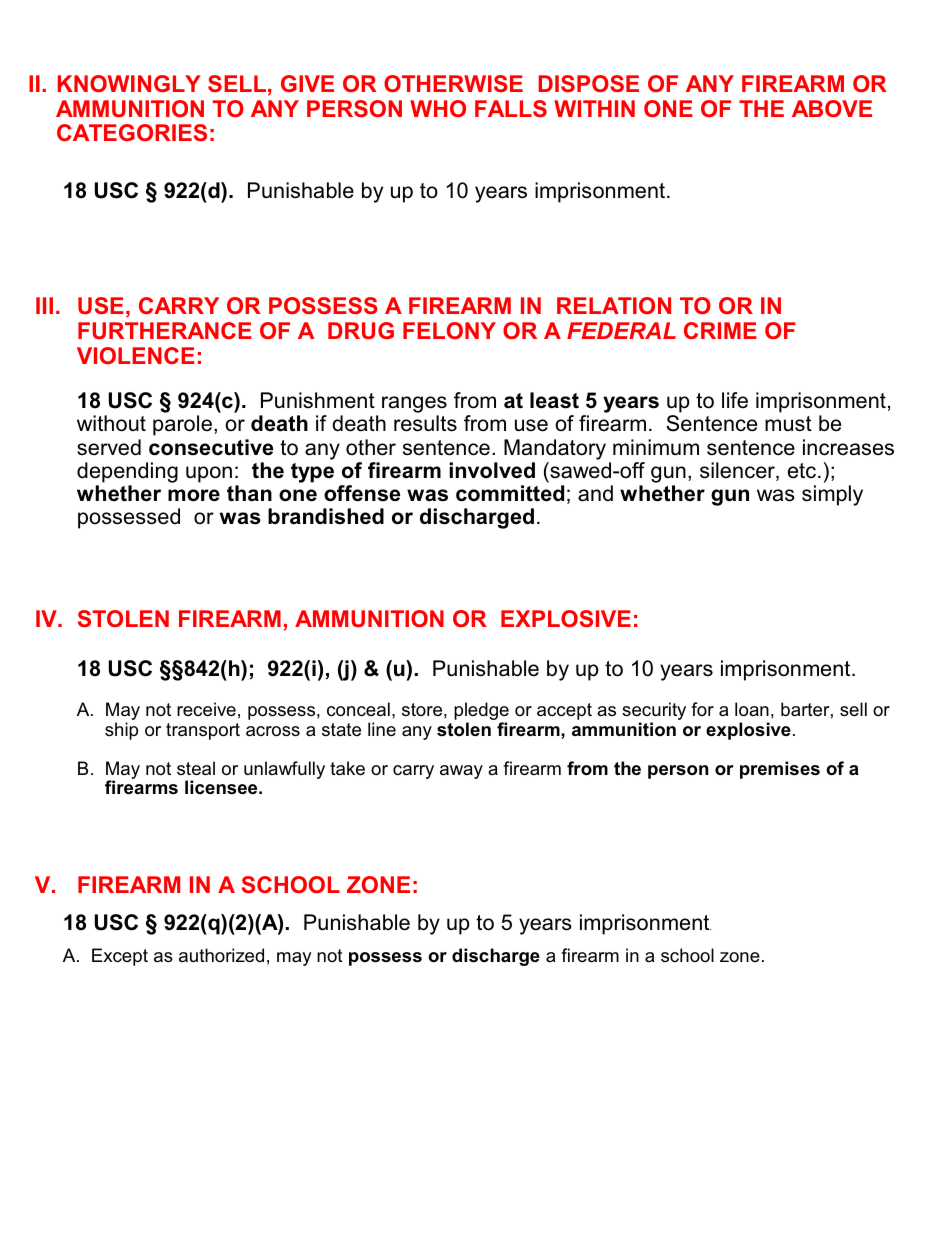  Describe the element at coordinates (438, 108) in the screenshot. I see `WHO` at that location.
